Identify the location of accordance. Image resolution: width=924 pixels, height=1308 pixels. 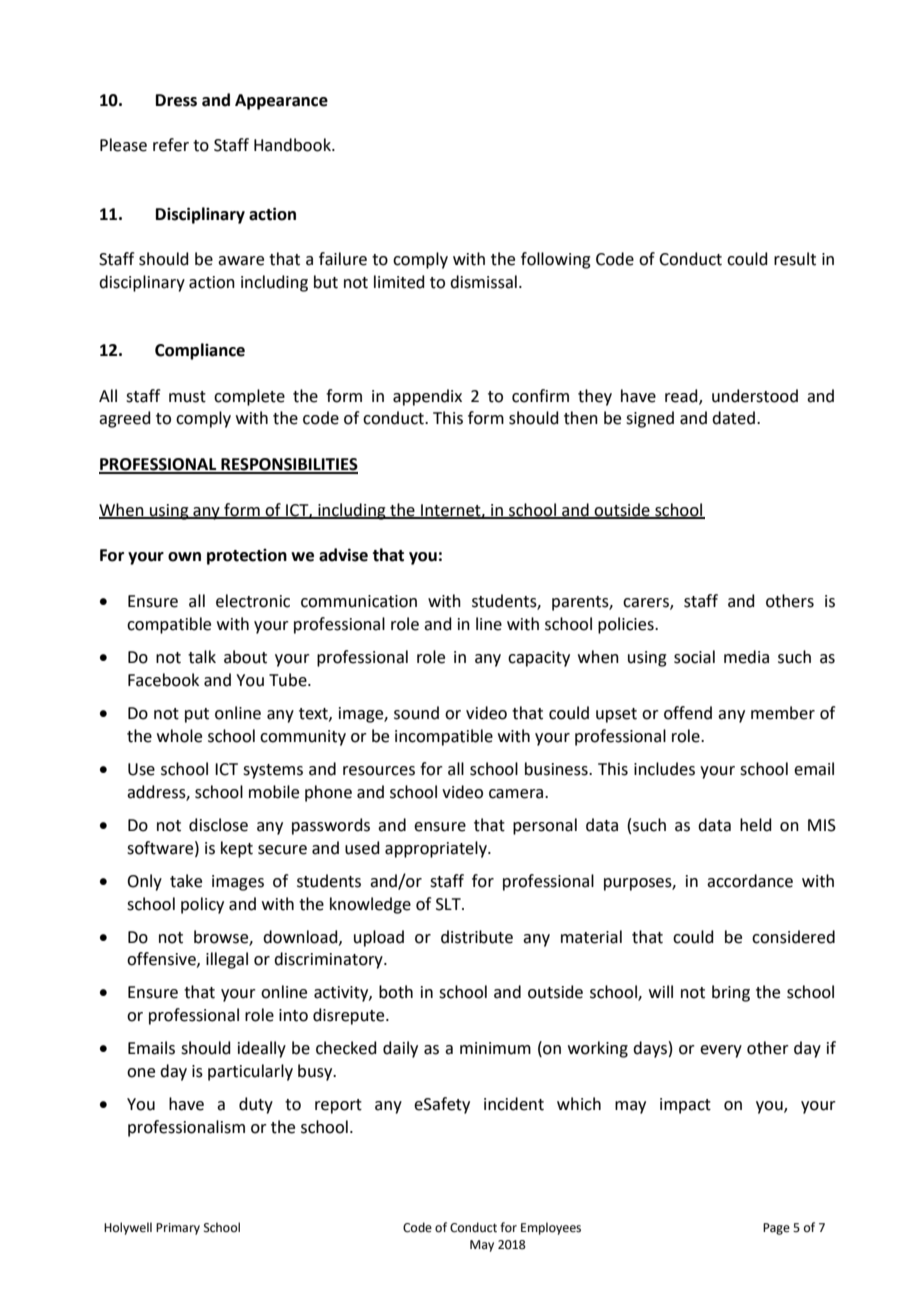
(750, 881).
